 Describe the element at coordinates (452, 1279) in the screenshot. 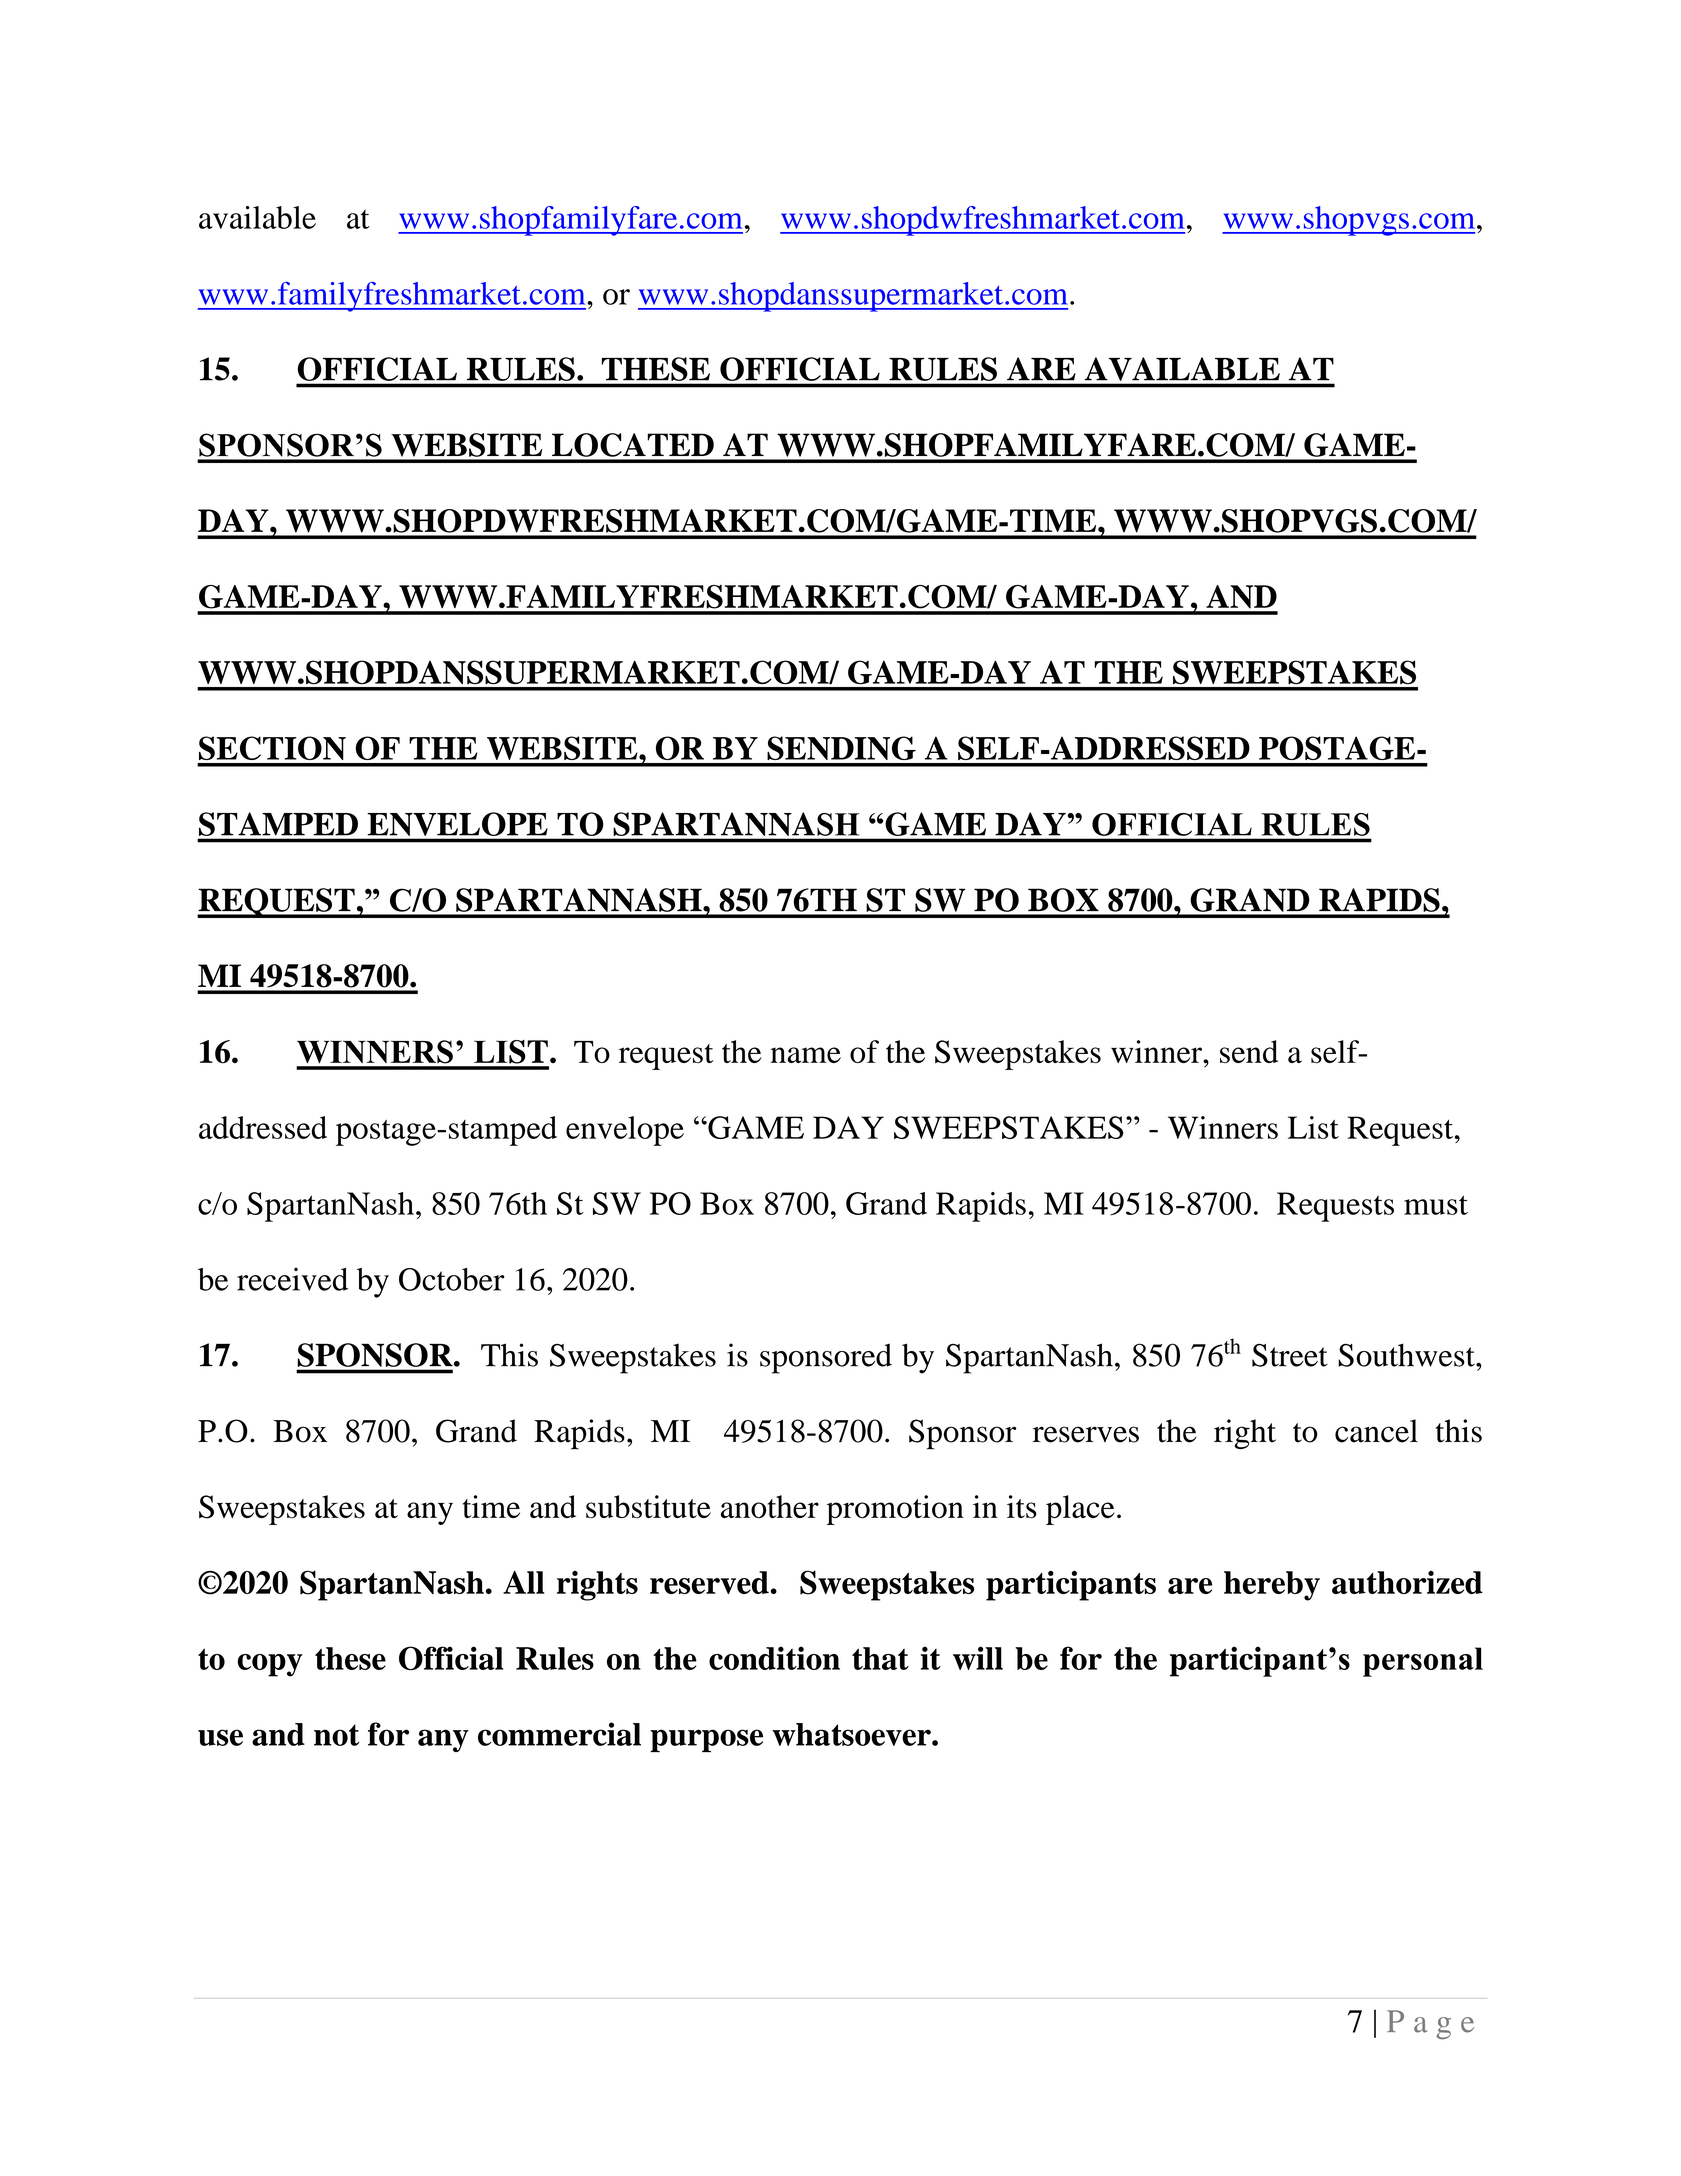

I see `October` at that location.
